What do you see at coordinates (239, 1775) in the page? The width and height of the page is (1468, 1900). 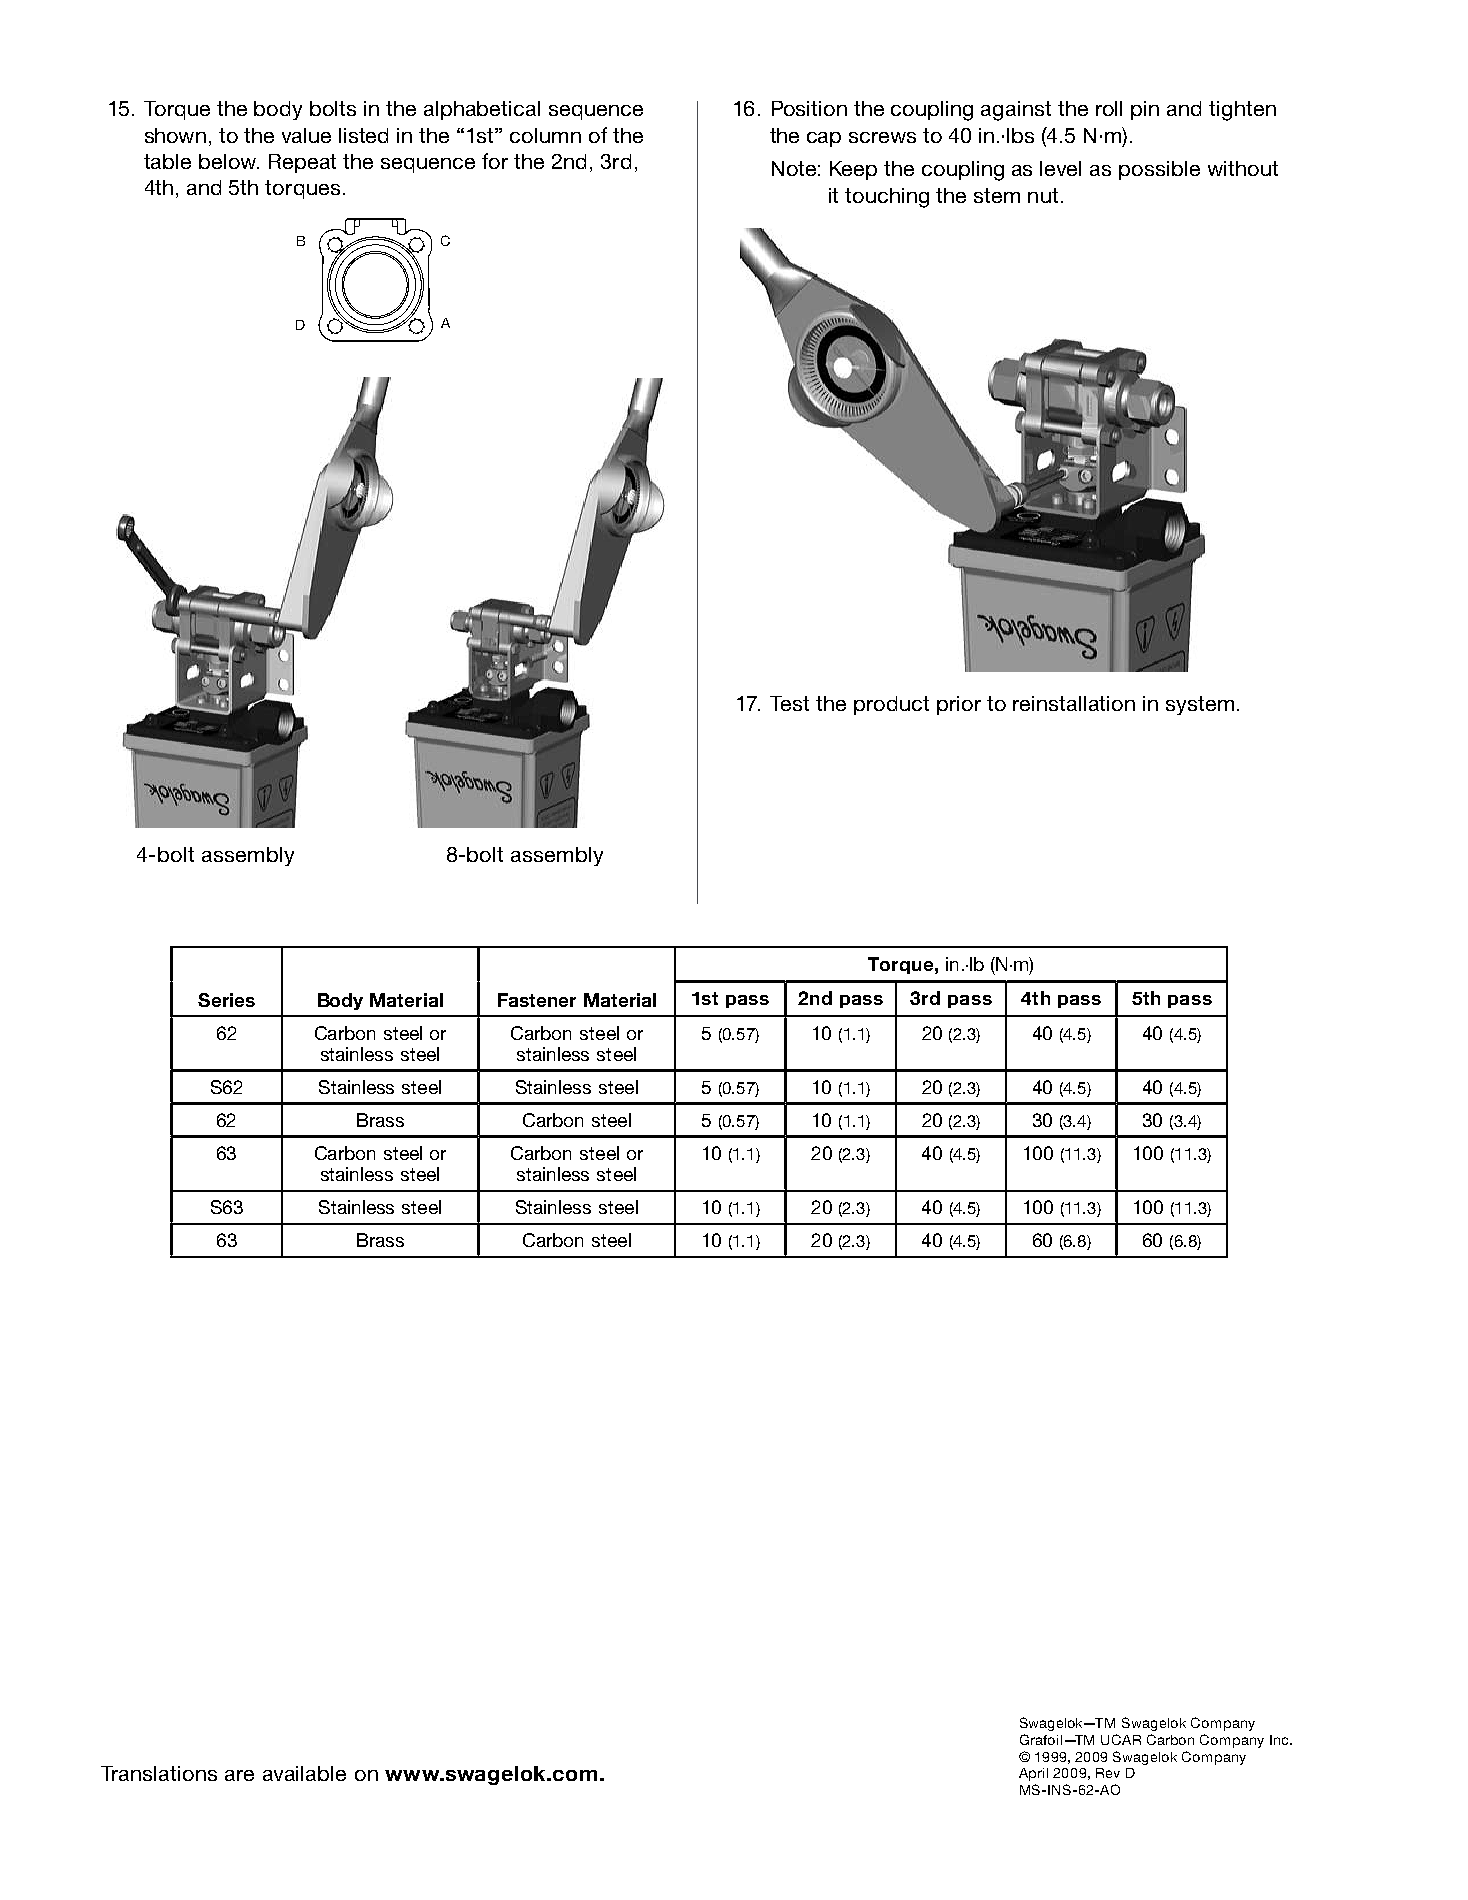 I see `are` at bounding box center [239, 1775].
